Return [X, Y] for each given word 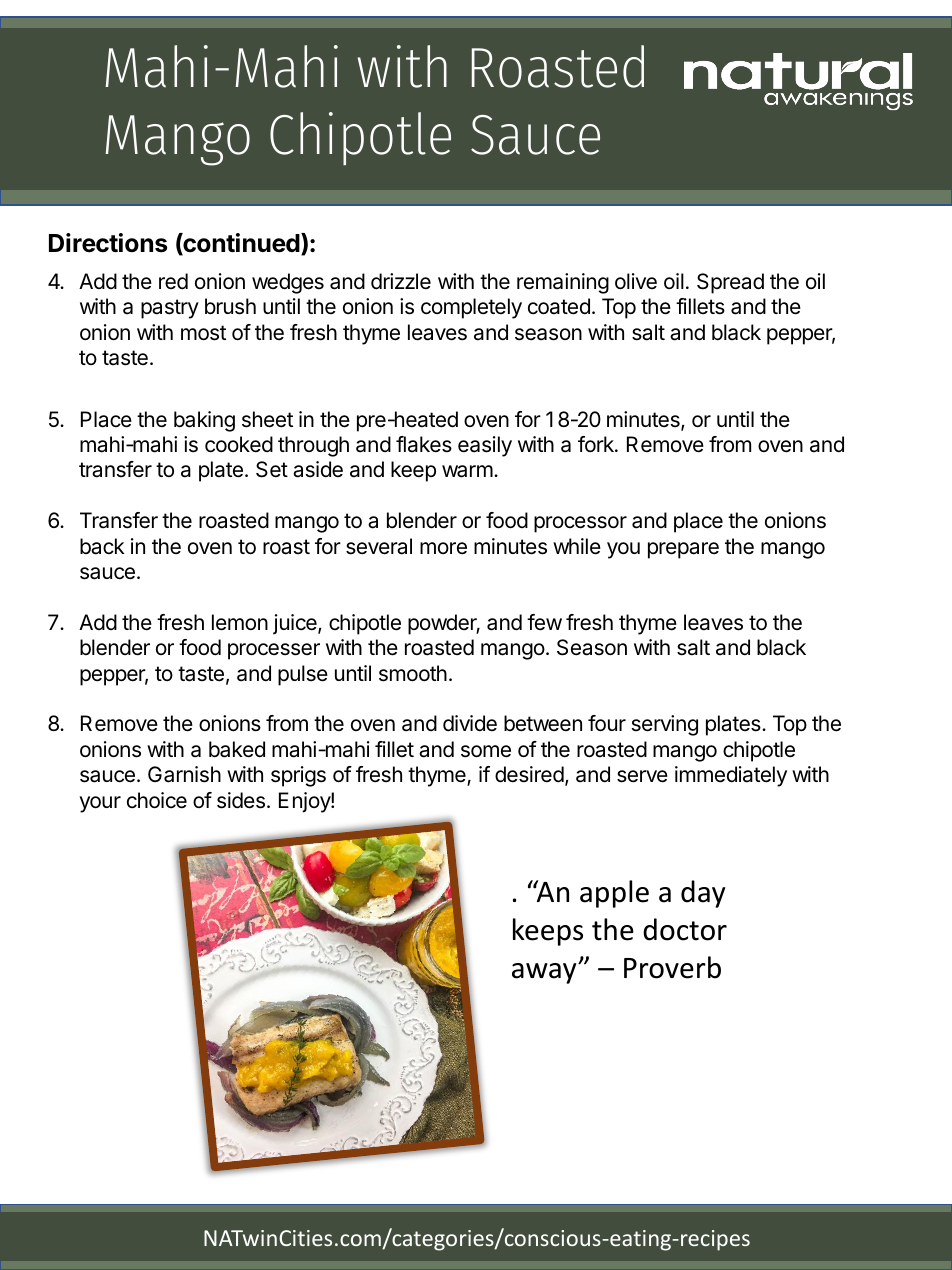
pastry [170, 309]
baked [237, 749]
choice [157, 800]
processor [580, 524]
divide [470, 723]
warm [467, 471]
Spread [730, 283]
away [545, 973]
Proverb [672, 967]
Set [272, 469]
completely [471, 308]
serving [665, 725]
